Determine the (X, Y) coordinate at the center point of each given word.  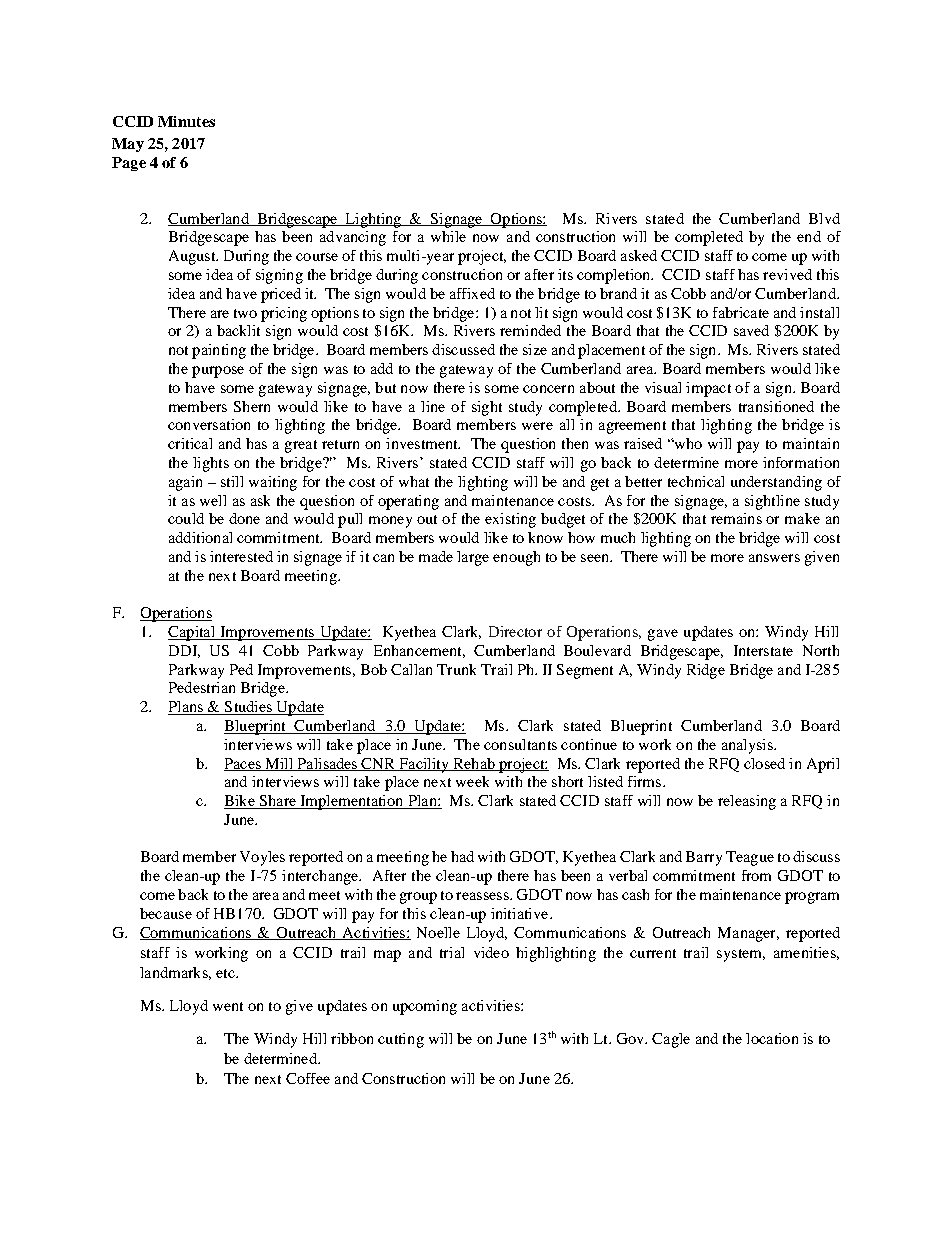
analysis (748, 746)
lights (211, 464)
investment (423, 443)
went (228, 1006)
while (448, 236)
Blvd (824, 218)
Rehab (474, 764)
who (687, 443)
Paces (243, 764)
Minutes (186, 121)
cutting (401, 1040)
